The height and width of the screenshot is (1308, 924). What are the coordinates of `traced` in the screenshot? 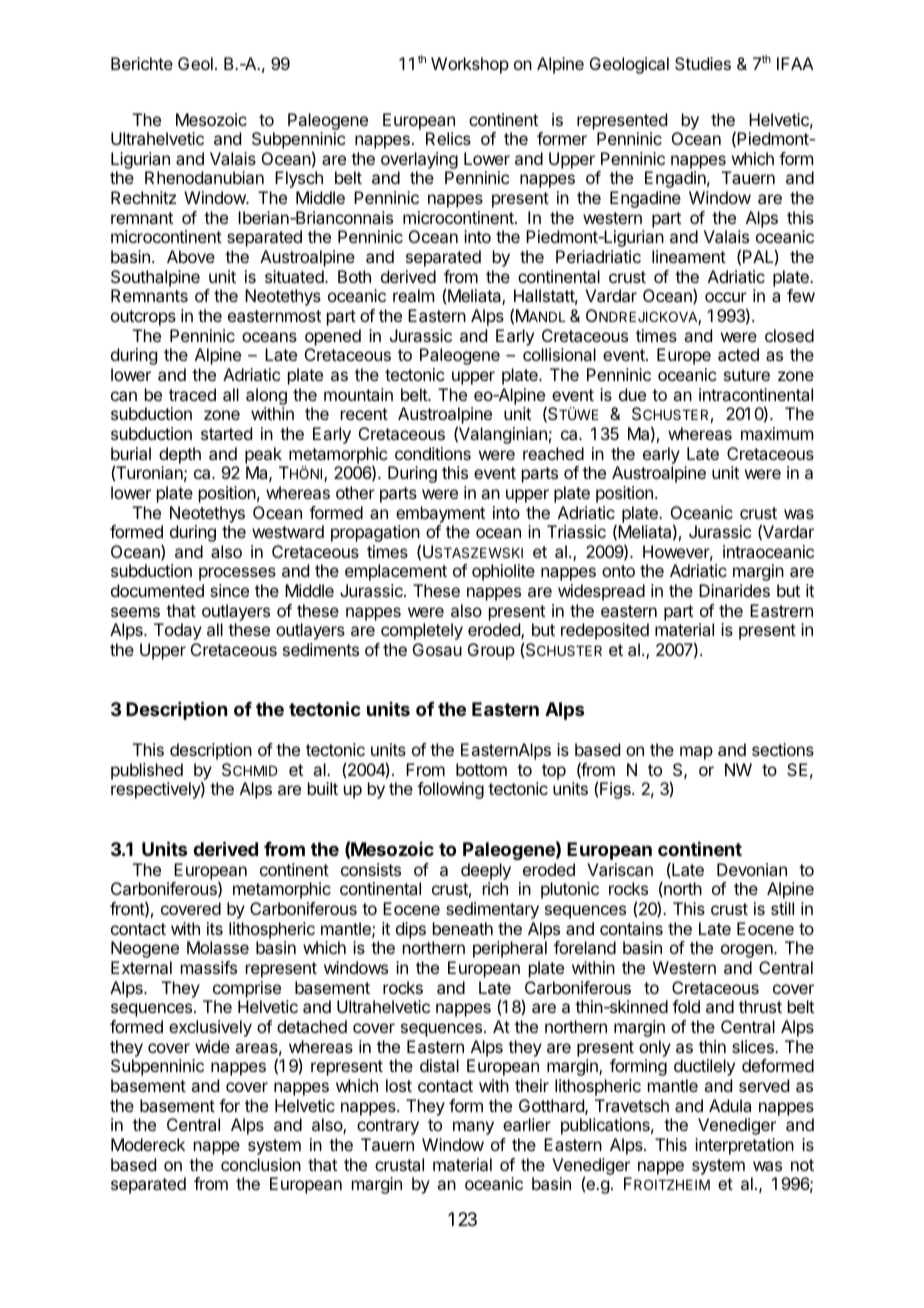 It's located at (192, 394).
